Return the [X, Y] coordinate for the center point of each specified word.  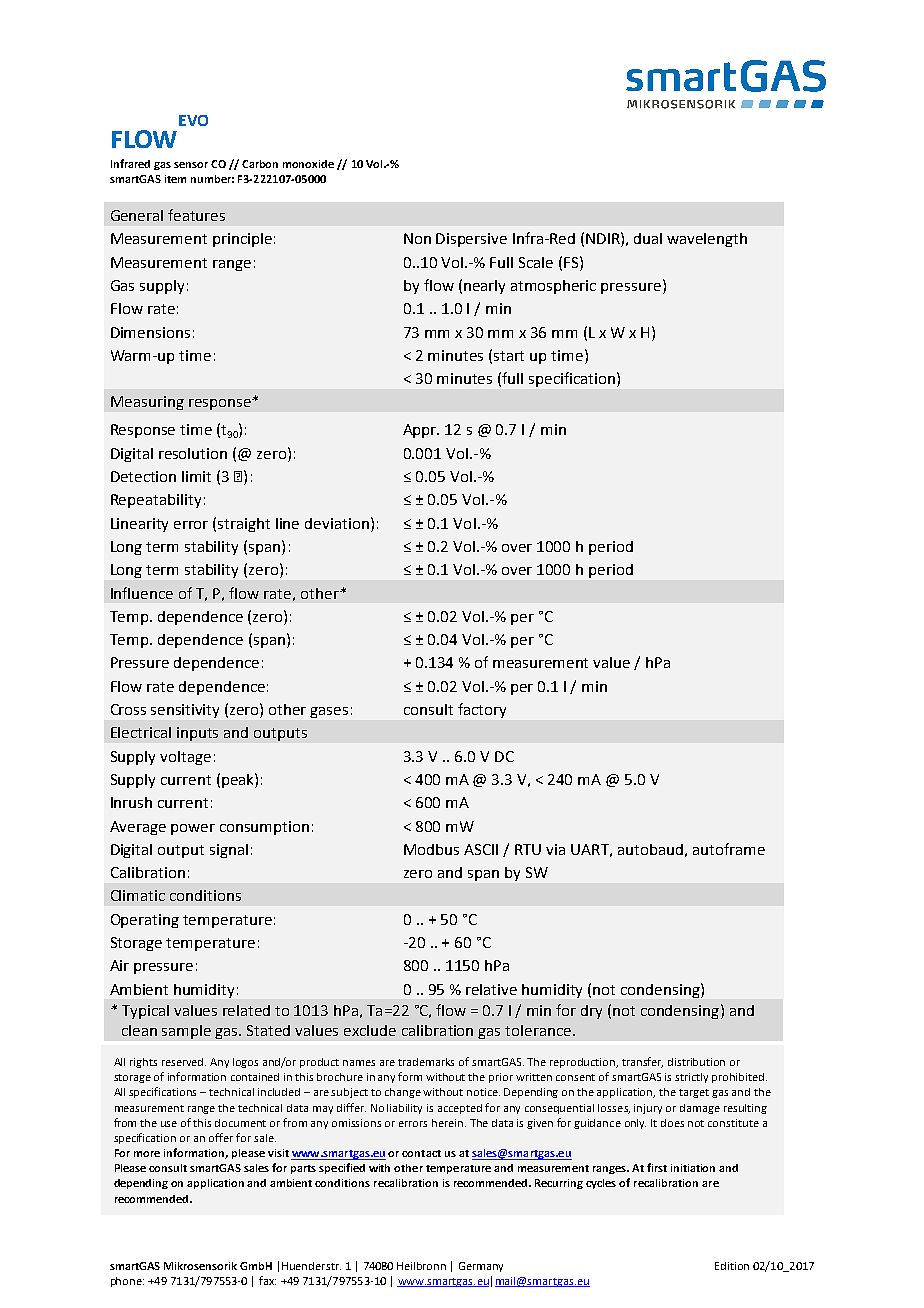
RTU [528, 849]
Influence [142, 593]
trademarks [426, 1062]
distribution [696, 1062]
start [509, 356]
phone [127, 1282]
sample [186, 1032]
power [193, 829]
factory [482, 710]
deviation [337, 523]
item [175, 179]
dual [648, 238]
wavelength [707, 240]
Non [417, 238]
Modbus [431, 849]
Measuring [147, 403]
